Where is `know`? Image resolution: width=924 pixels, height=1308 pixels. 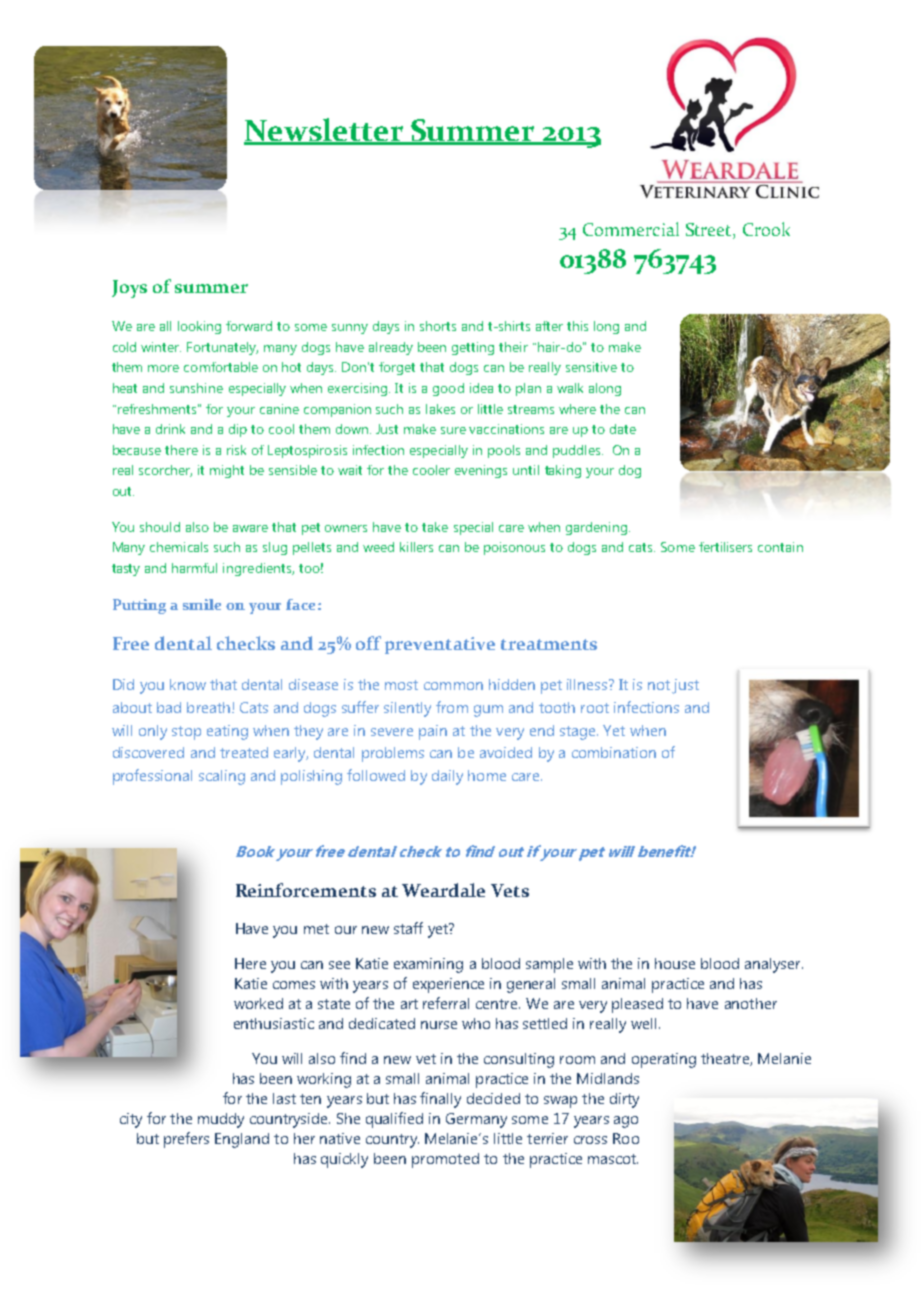 know is located at coordinates (188, 684).
